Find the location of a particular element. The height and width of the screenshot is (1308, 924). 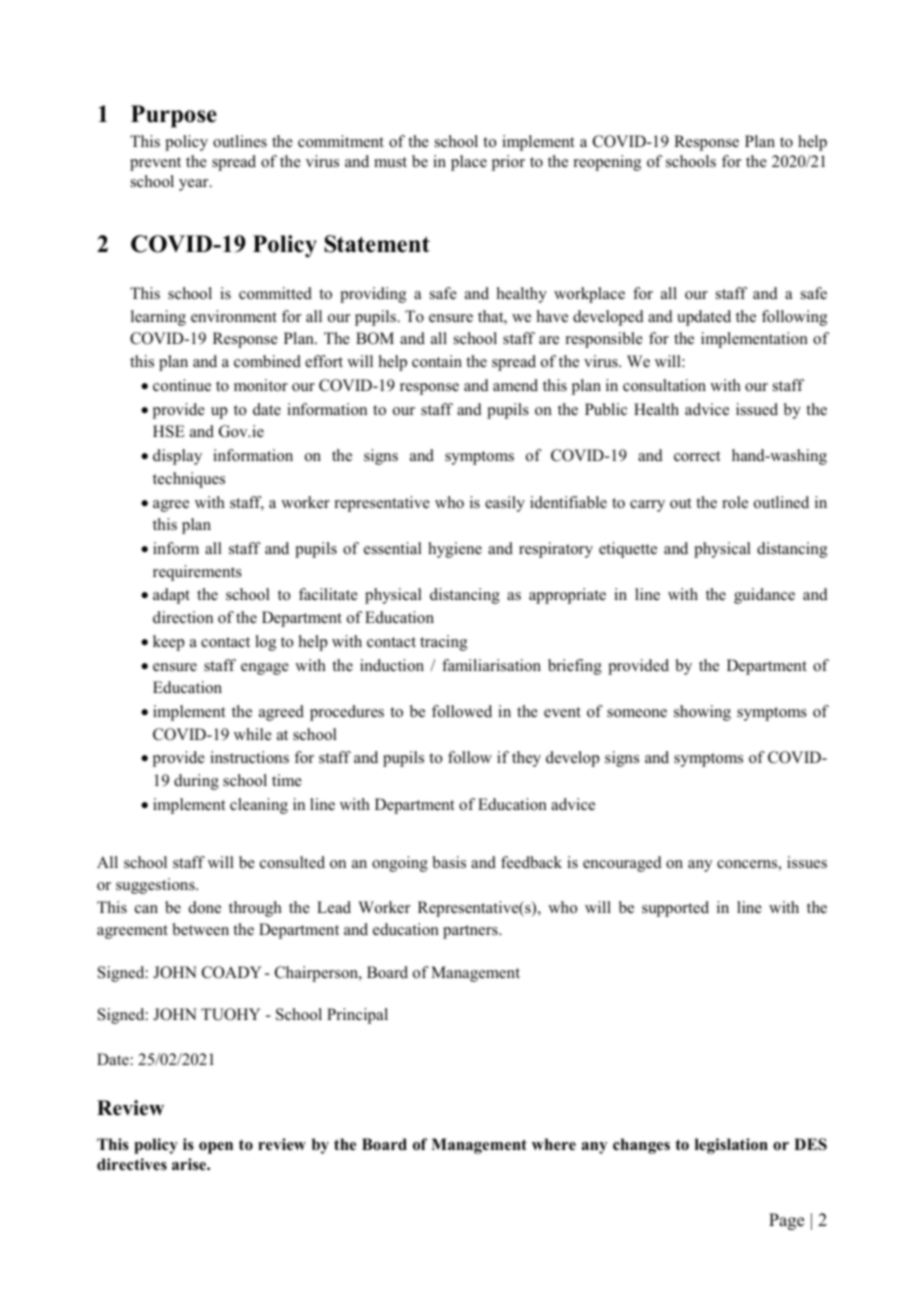

easily is located at coordinates (505, 504).
